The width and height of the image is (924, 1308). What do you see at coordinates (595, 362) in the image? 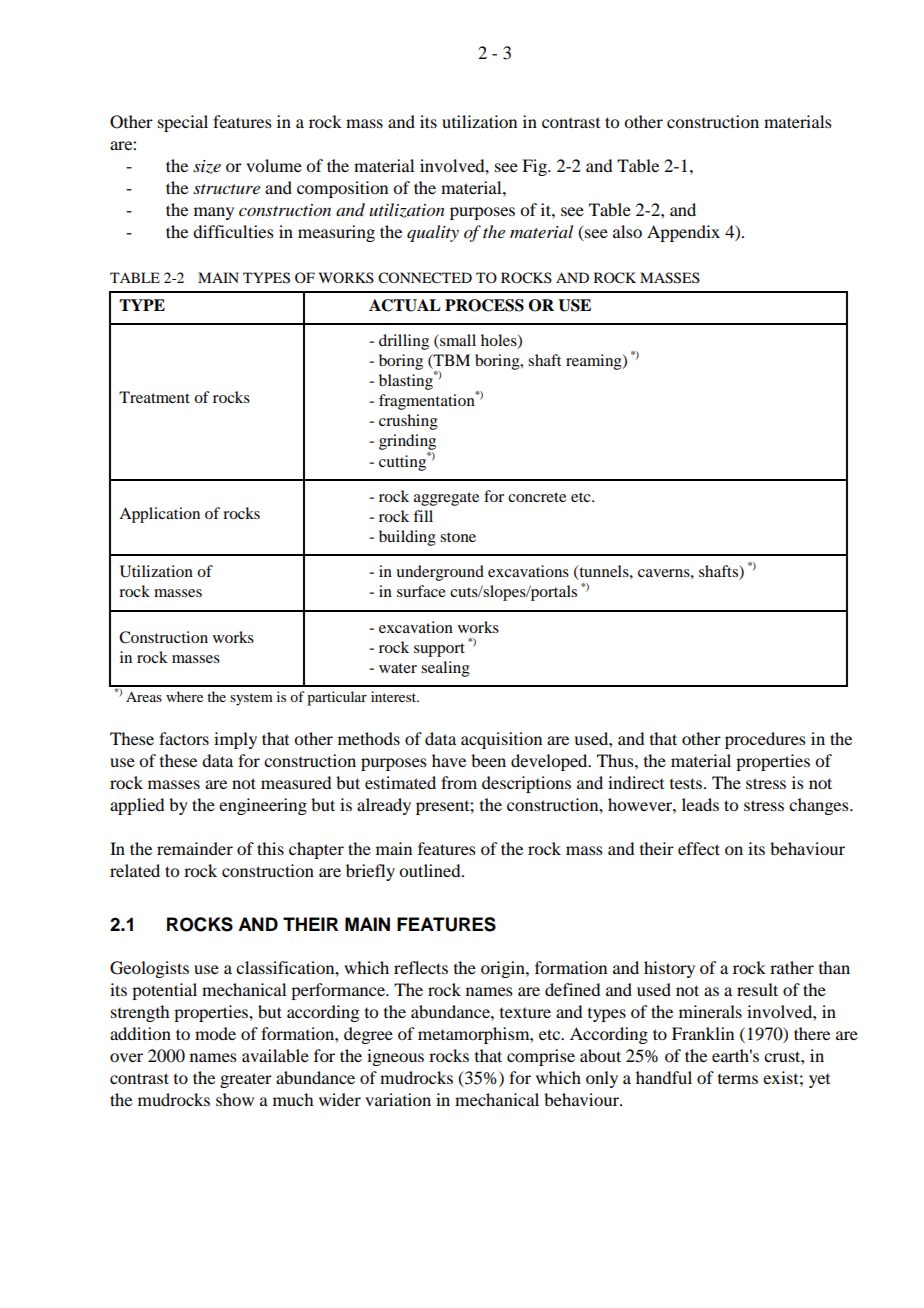
I see `reaming` at bounding box center [595, 362].
